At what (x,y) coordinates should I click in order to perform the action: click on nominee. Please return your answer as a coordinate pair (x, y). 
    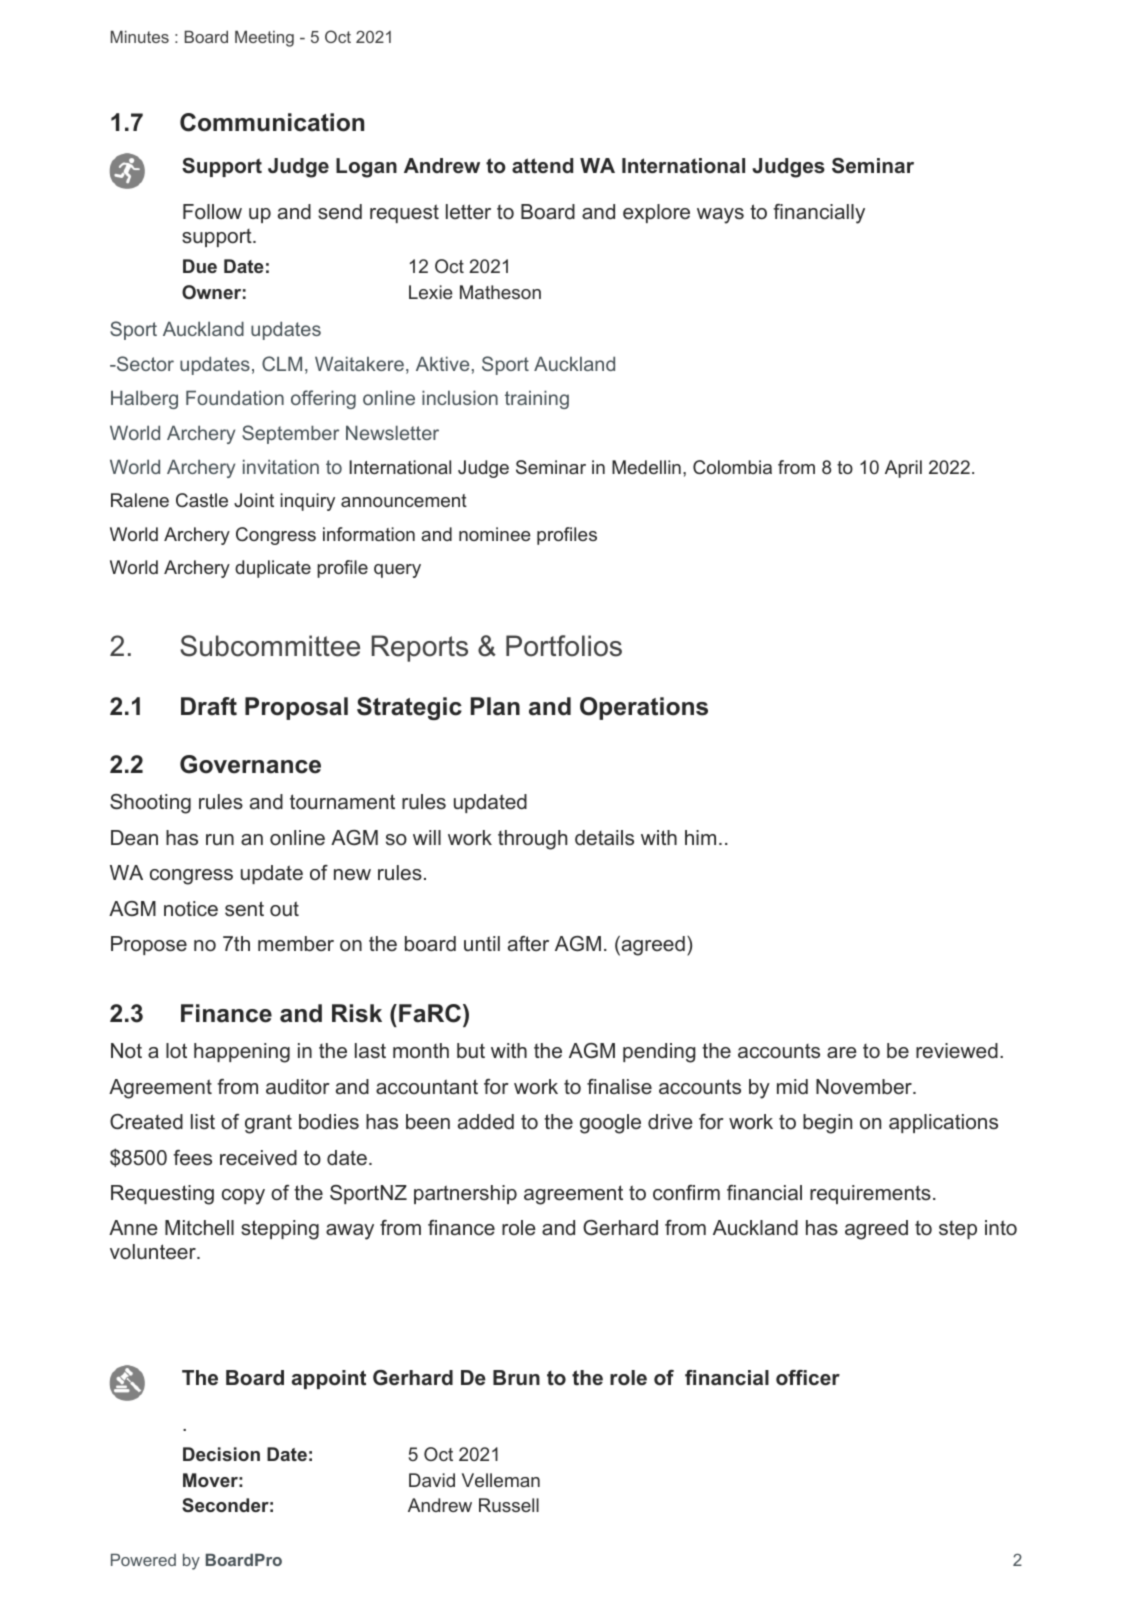
    Looking at the image, I should click on (495, 534).
